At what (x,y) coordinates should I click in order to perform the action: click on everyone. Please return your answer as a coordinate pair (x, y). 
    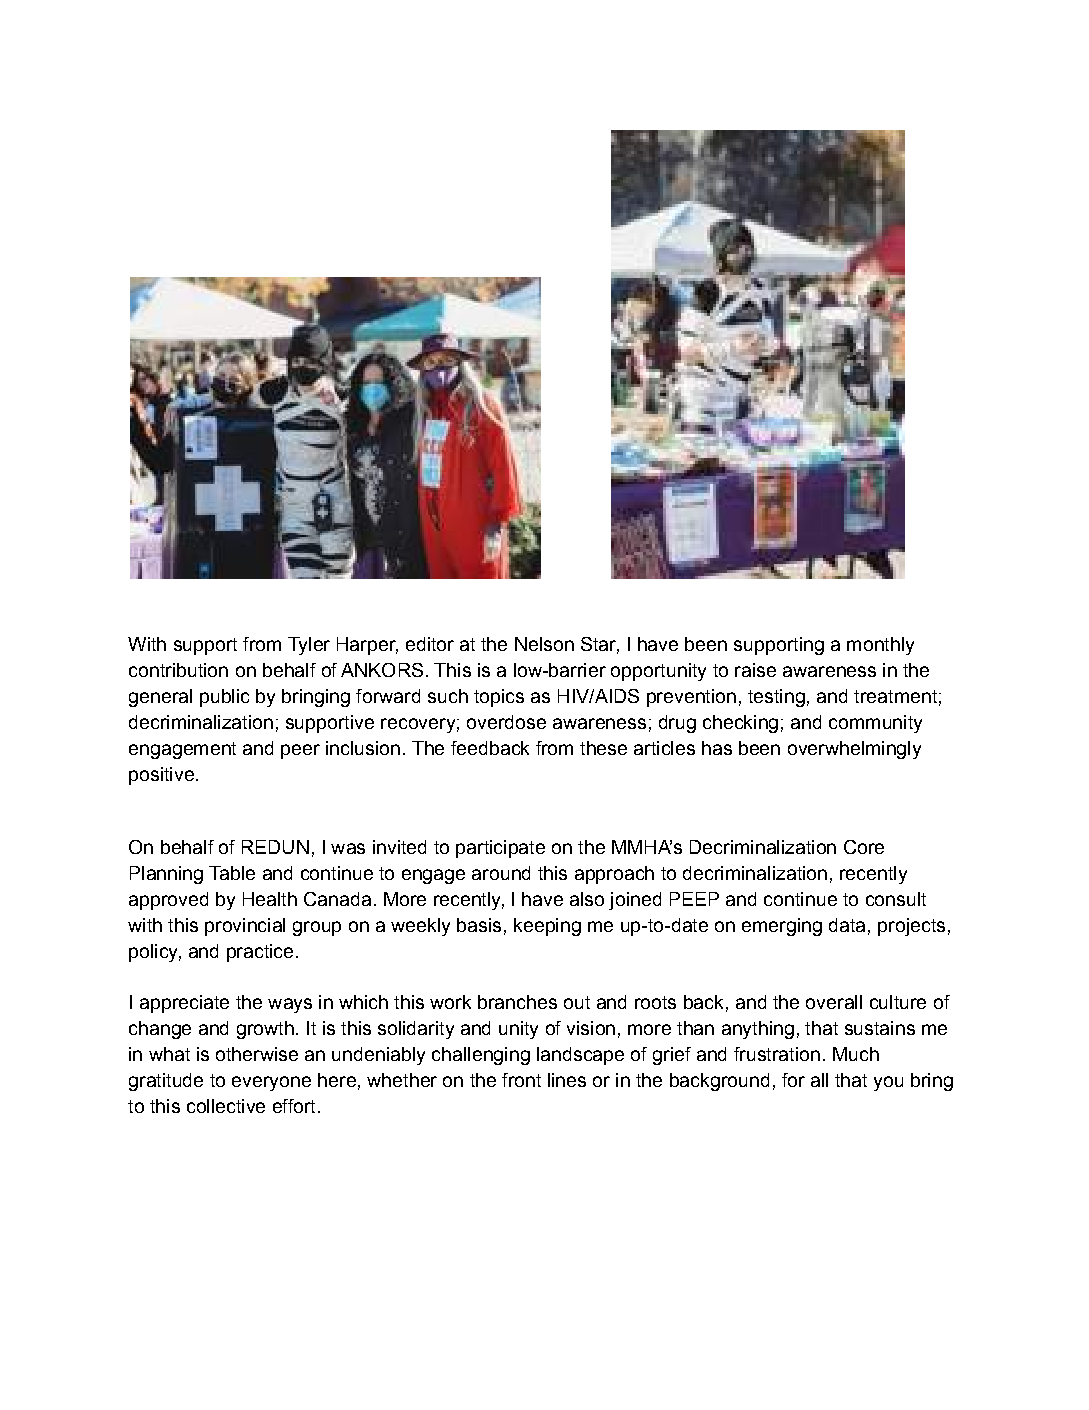
    Looking at the image, I should click on (271, 1083).
